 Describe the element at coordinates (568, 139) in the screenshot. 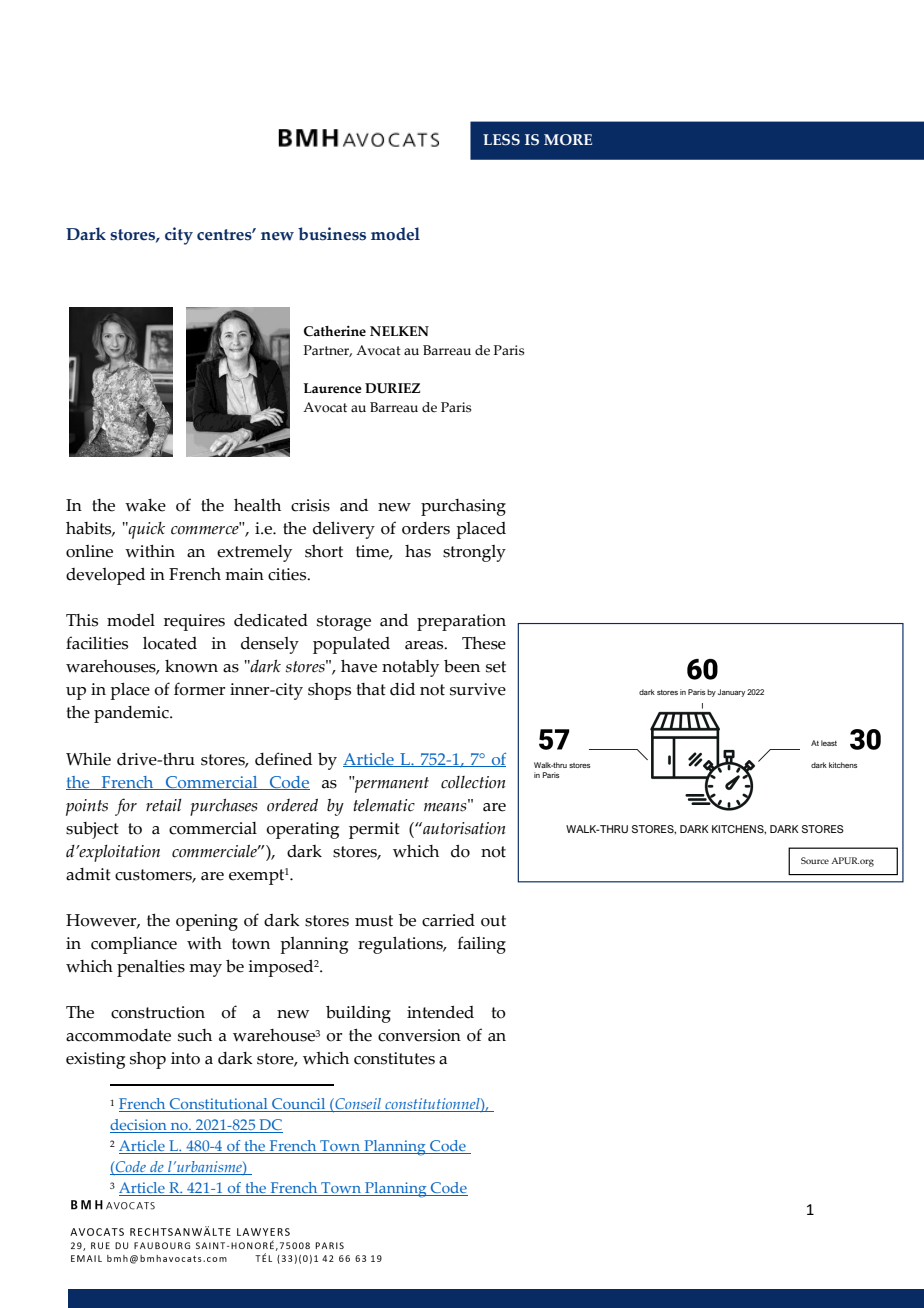

I see `MORE` at that location.
